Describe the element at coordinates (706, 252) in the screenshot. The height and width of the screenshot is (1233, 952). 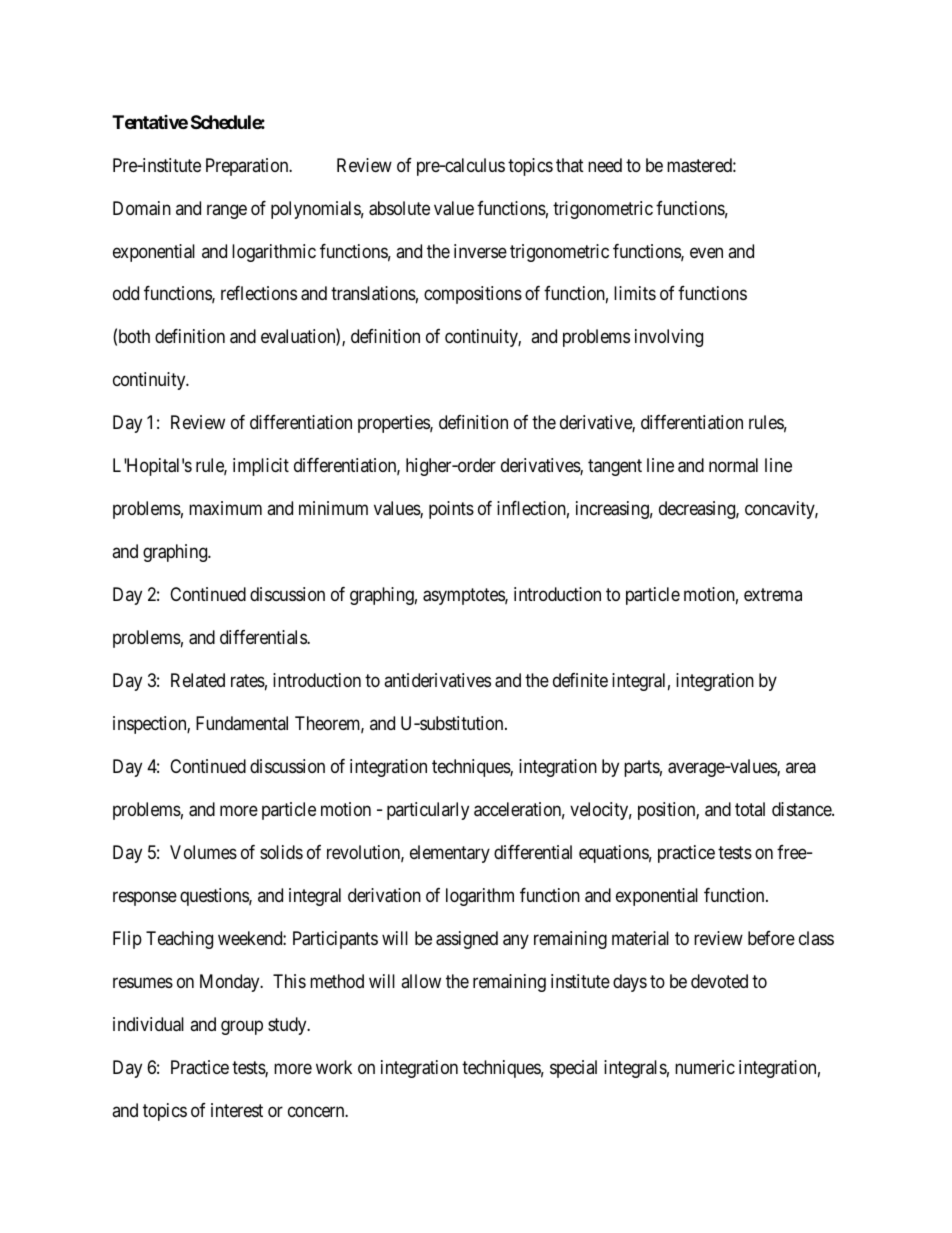
I see `even` at that location.
